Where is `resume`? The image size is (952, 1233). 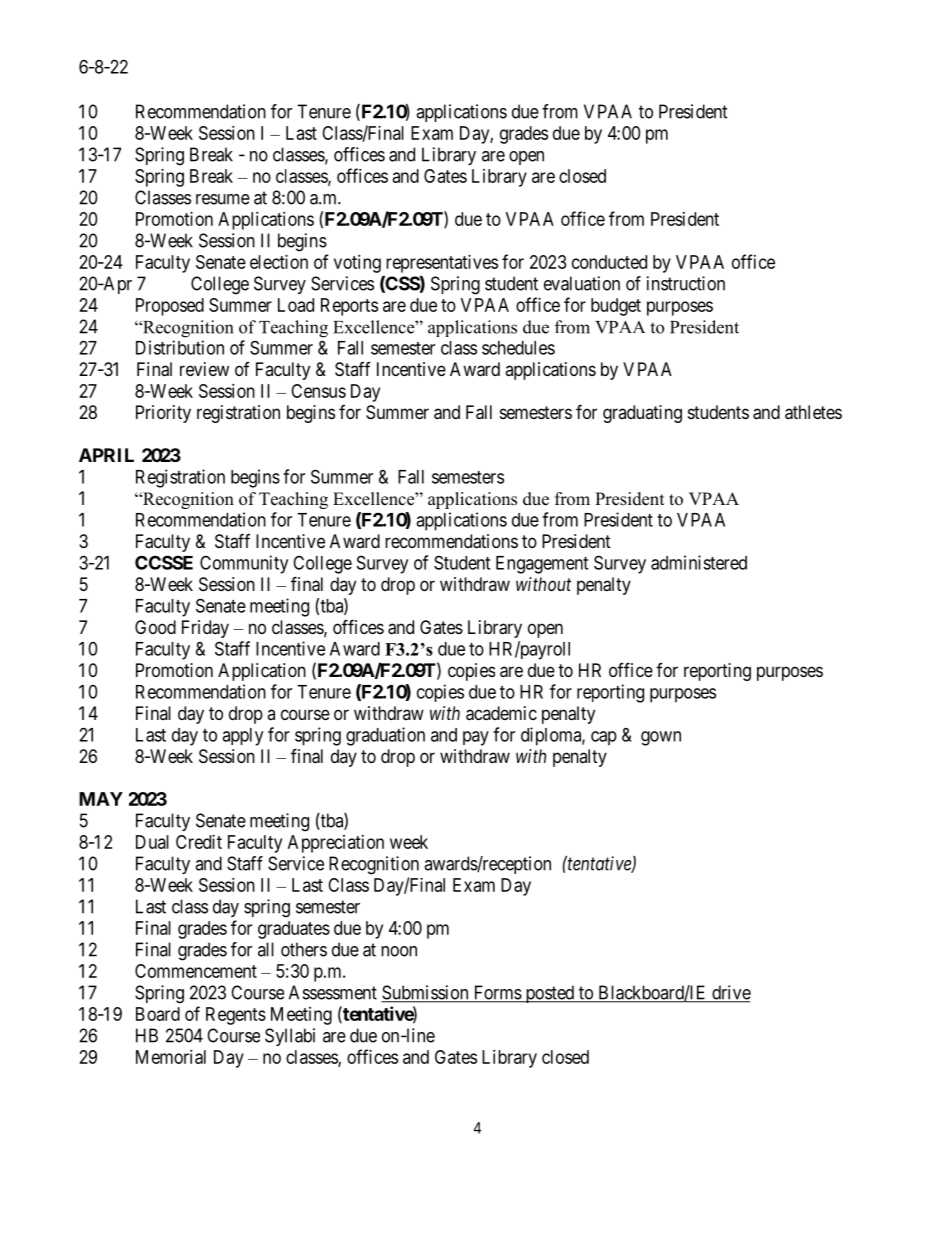 resume is located at coordinates (223, 199).
